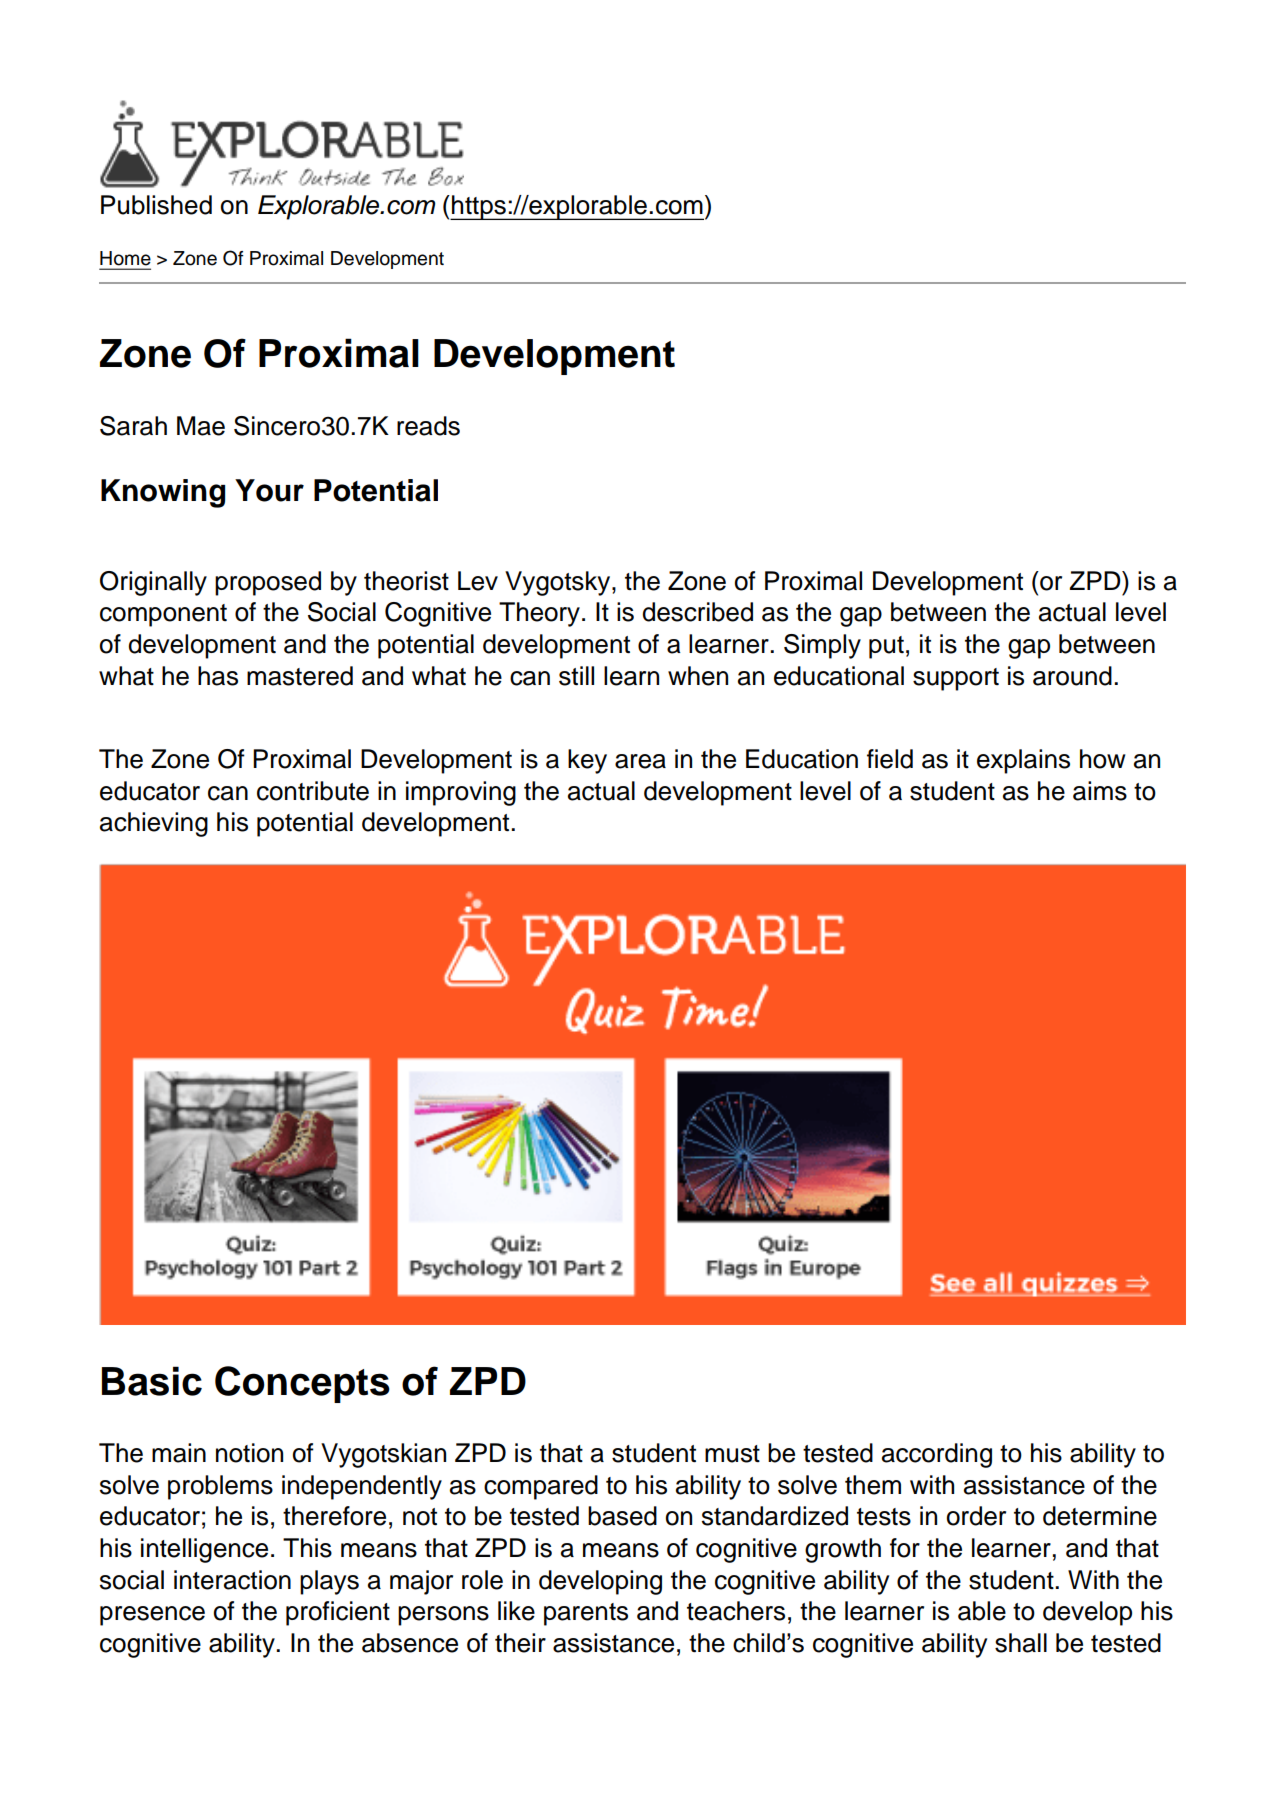 Image resolution: width=1285 pixels, height=1818 pixels. I want to click on aims, so click(1100, 791).
